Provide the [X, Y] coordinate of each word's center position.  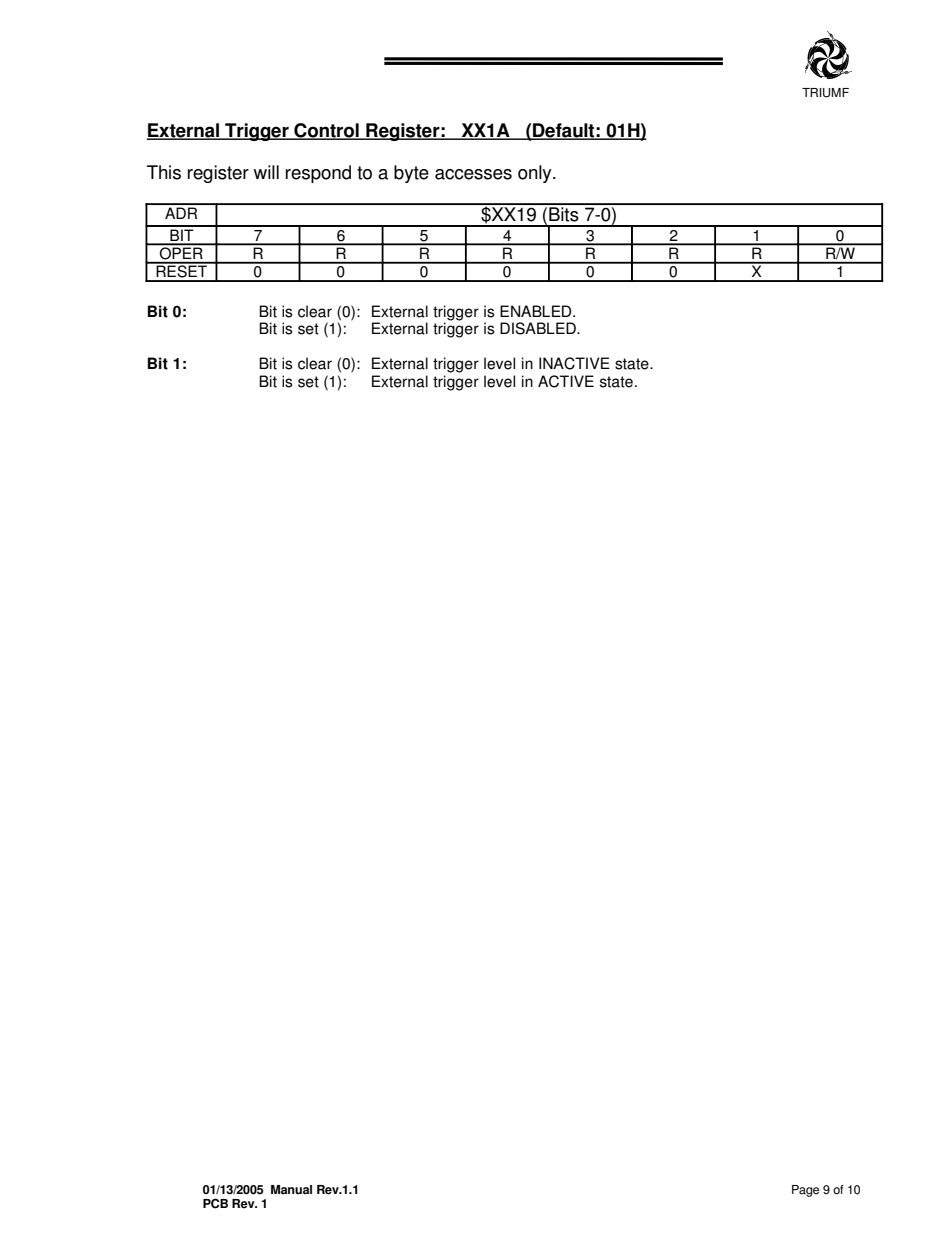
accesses [473, 174]
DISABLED [539, 328]
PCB [215, 1203]
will [266, 172]
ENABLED [537, 311]
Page [805, 1191]
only [536, 174]
